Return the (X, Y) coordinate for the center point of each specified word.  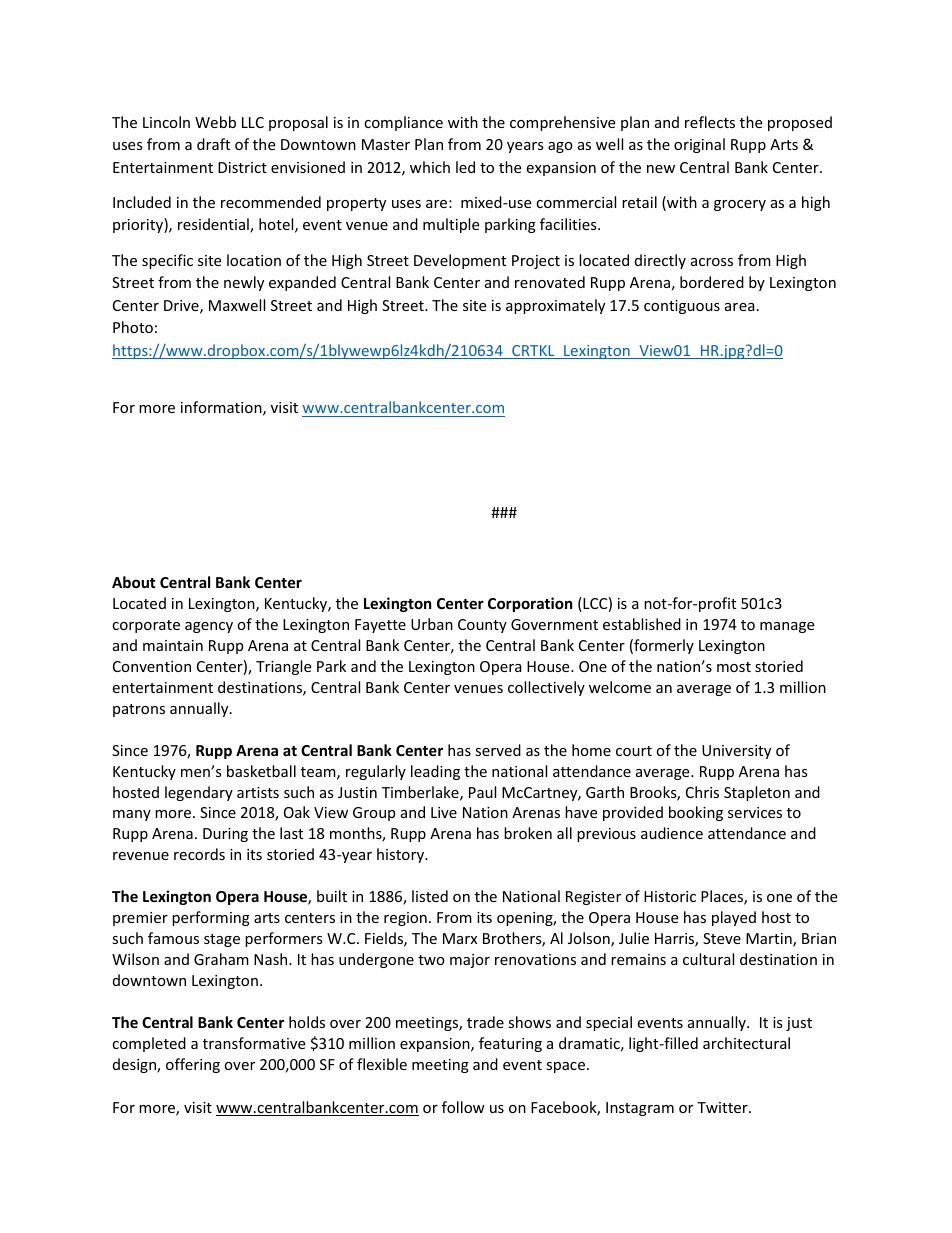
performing (211, 918)
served (498, 750)
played (734, 918)
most (734, 667)
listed (430, 896)
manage (787, 627)
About (134, 582)
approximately (555, 306)
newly (244, 283)
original (699, 145)
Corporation (530, 604)
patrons (139, 710)
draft (213, 144)
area (740, 307)
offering (193, 1065)
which (430, 167)
